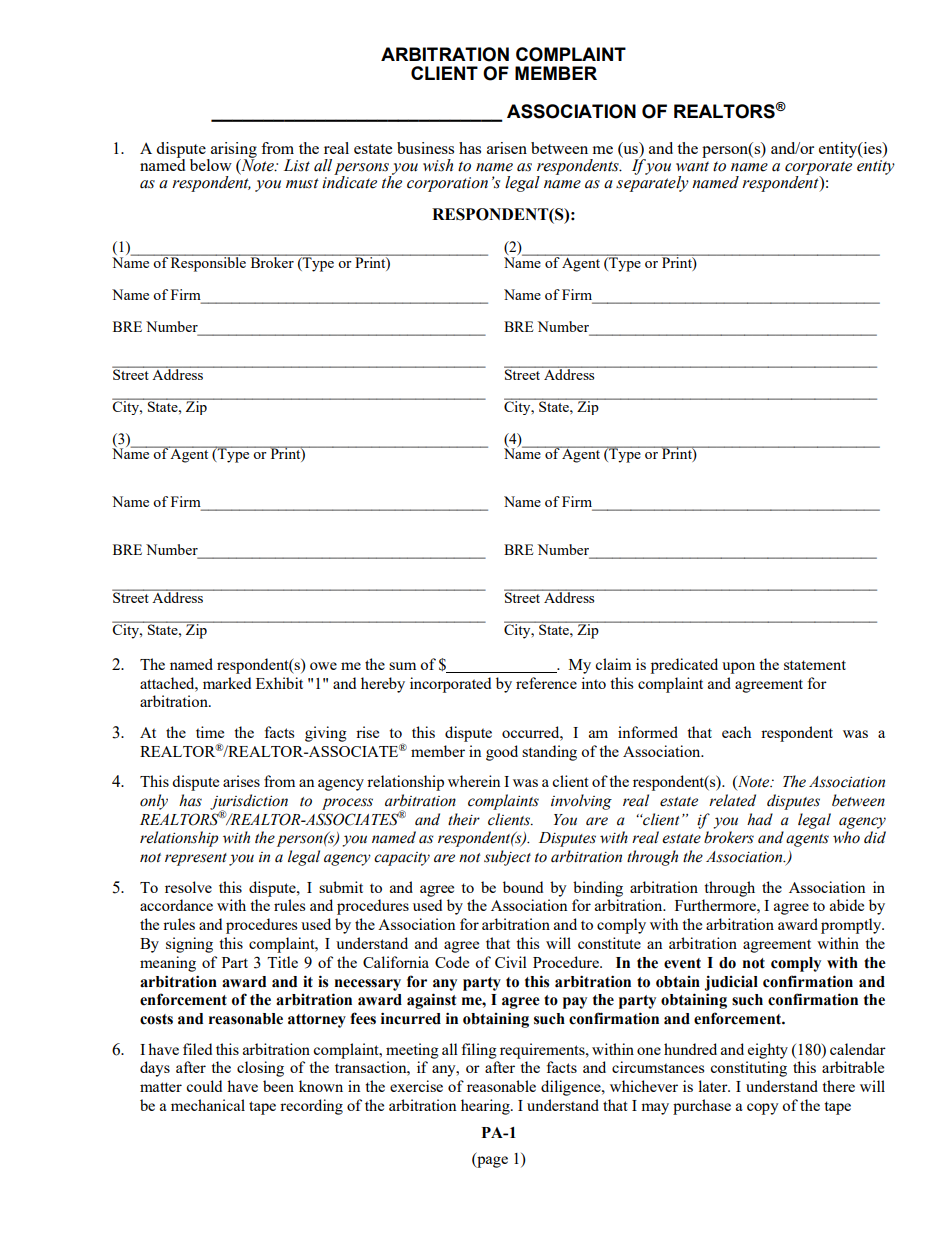 Image resolution: width=952 pixels, height=1233 pixels. What do you see at coordinates (748, 1069) in the document?
I see `constituting` at bounding box center [748, 1069].
